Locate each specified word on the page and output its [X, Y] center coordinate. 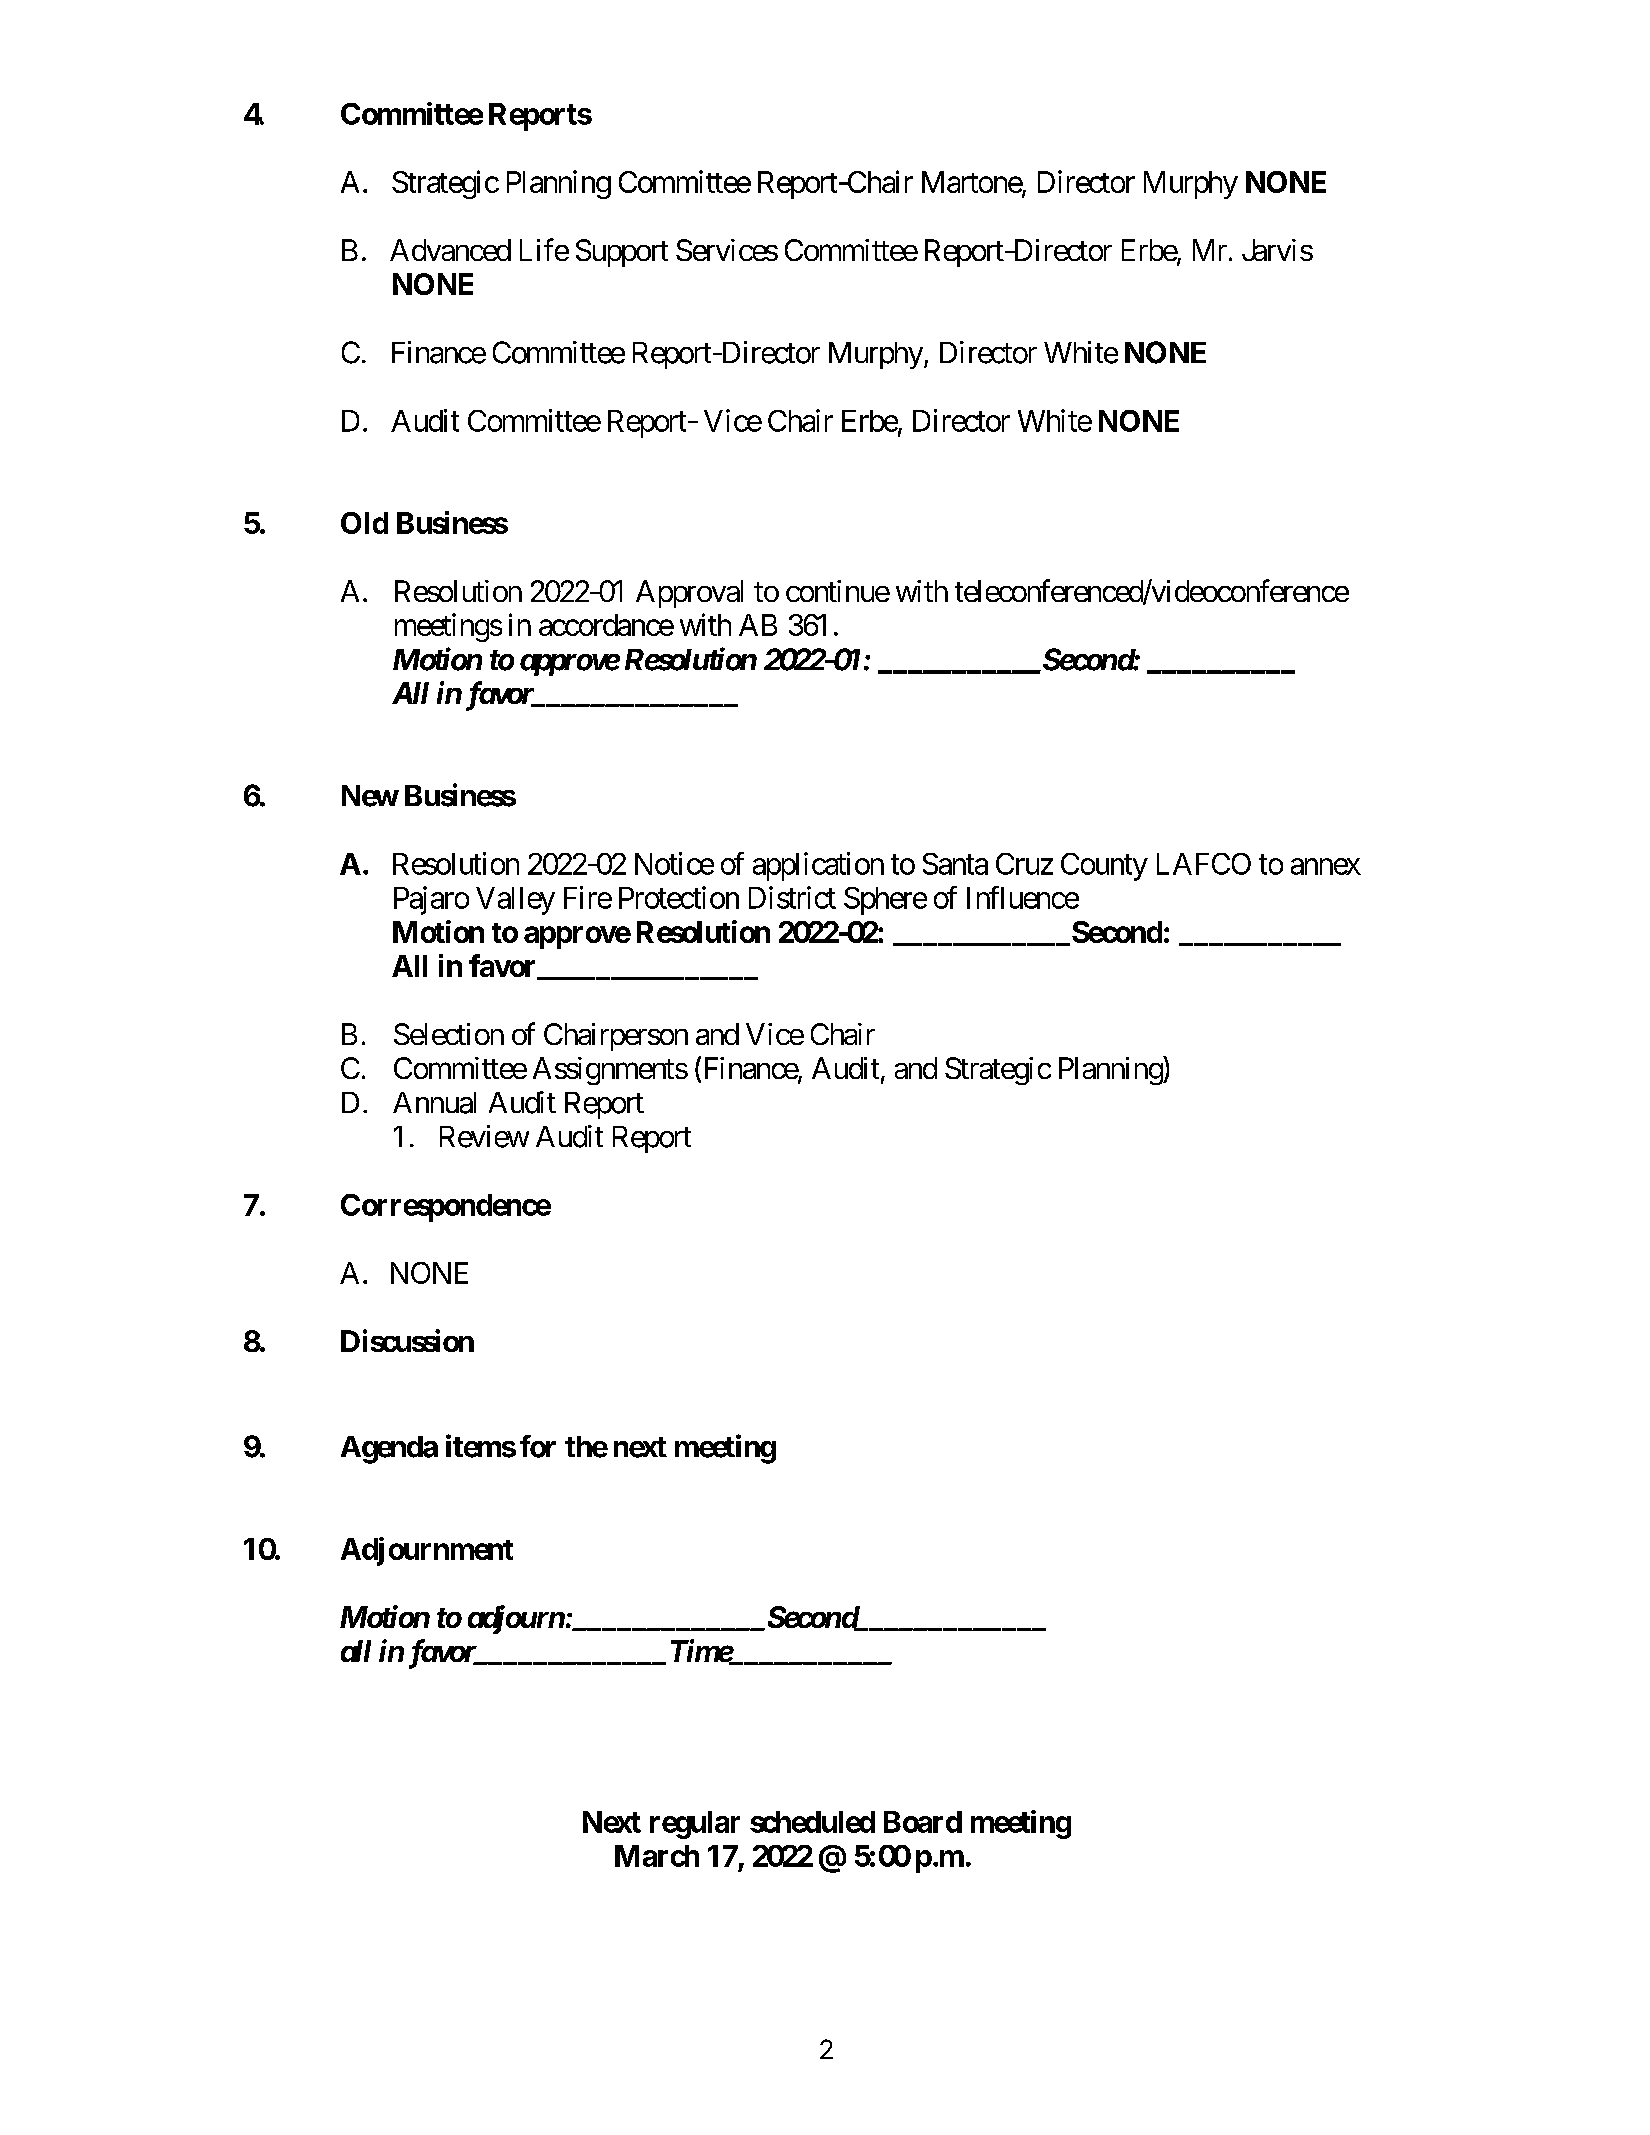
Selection [449, 1034]
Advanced [450, 250]
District [792, 897]
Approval [689, 594]
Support [622, 253]
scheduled [812, 1822]
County [1104, 867]
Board [923, 1822]
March [657, 1856]
